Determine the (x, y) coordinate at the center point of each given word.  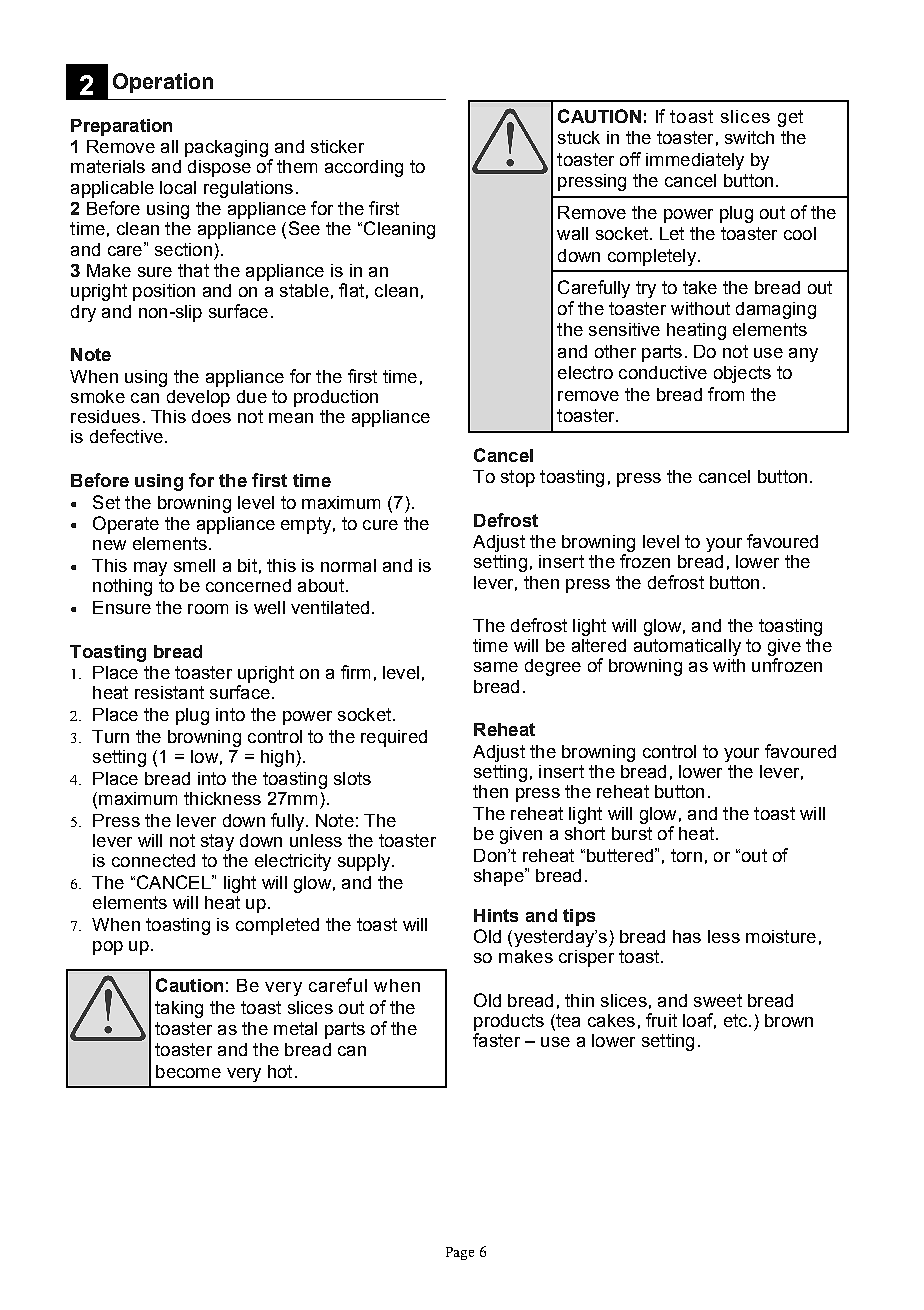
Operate (126, 525)
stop (518, 478)
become (188, 1071)
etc (737, 1020)
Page (460, 1253)
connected (153, 860)
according (364, 168)
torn (686, 855)
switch (749, 137)
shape (500, 877)
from (726, 394)
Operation (163, 83)
